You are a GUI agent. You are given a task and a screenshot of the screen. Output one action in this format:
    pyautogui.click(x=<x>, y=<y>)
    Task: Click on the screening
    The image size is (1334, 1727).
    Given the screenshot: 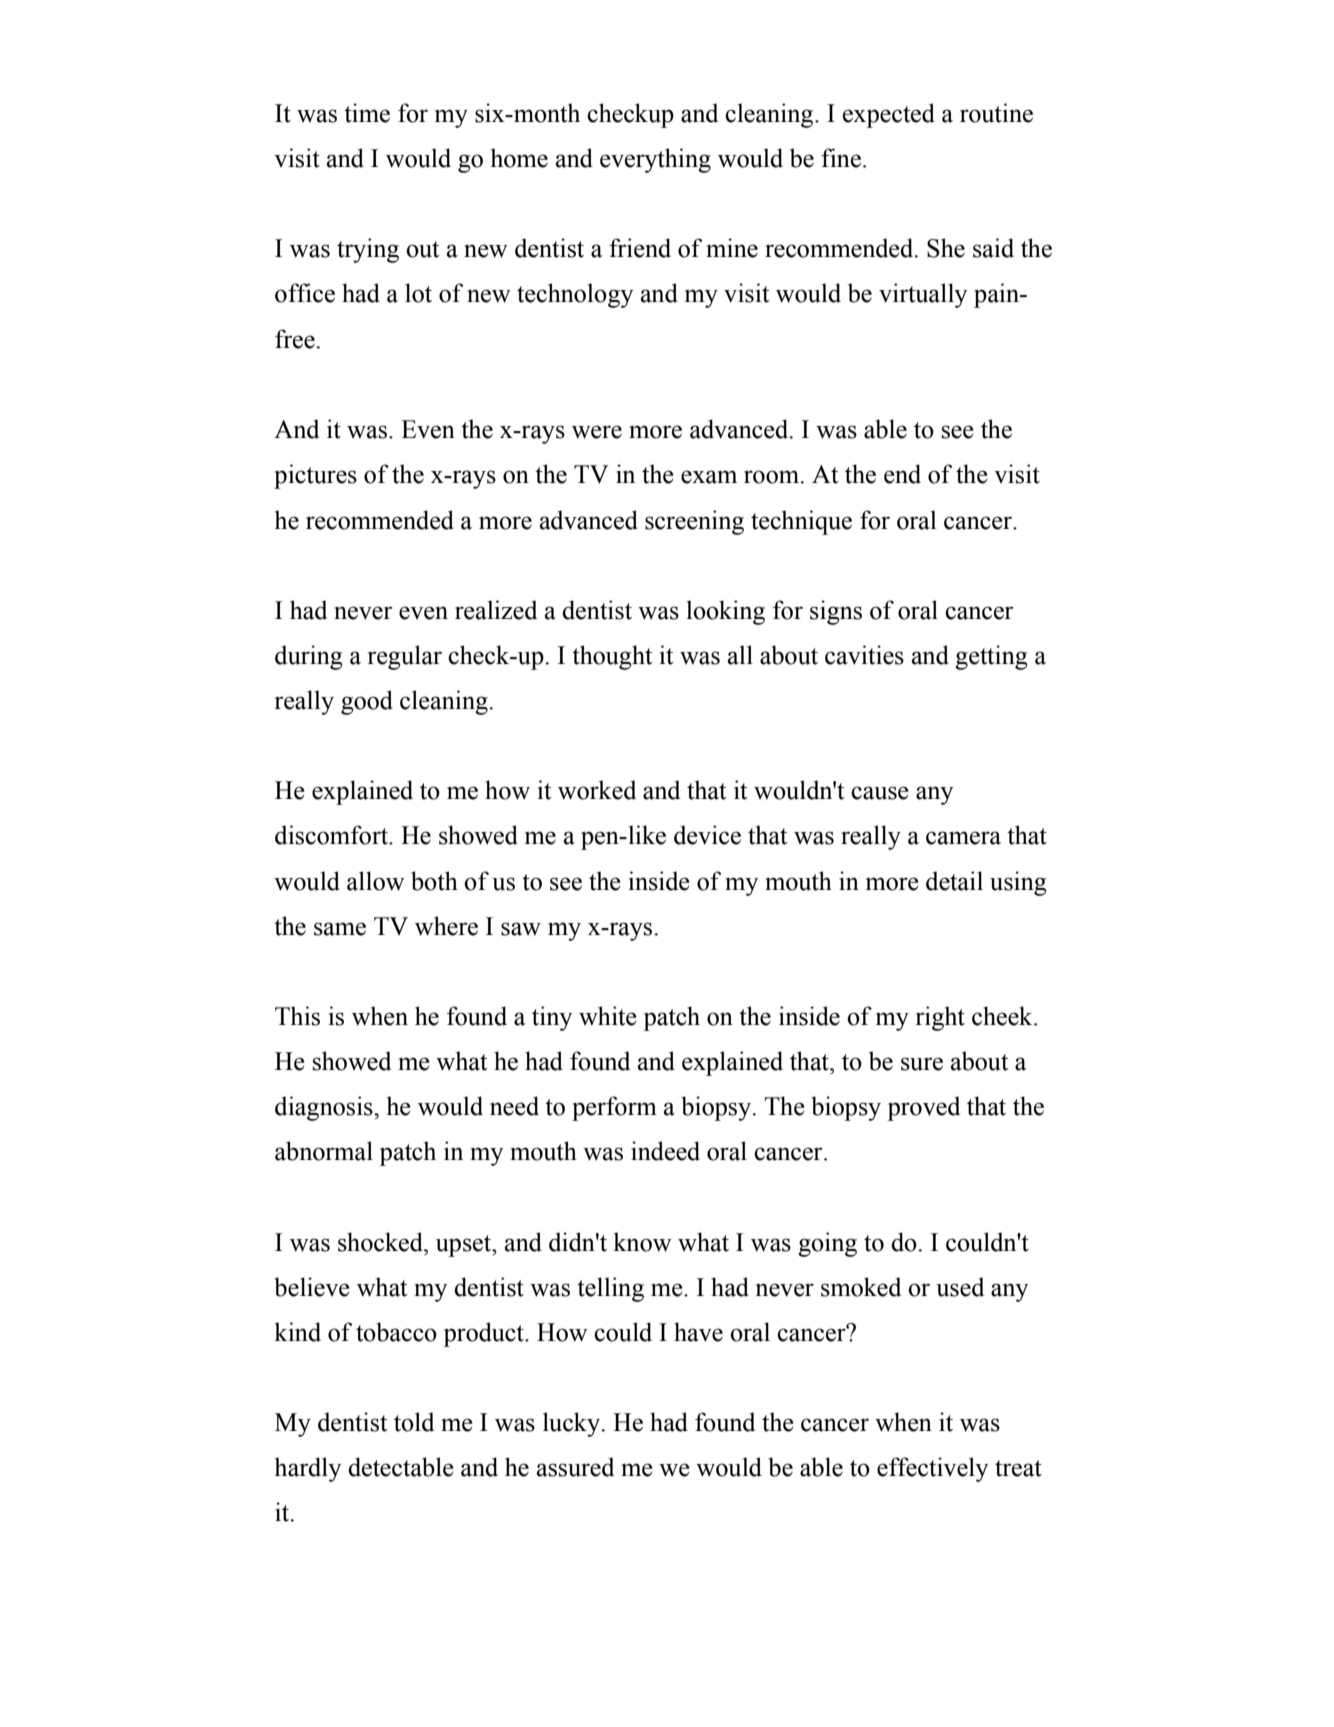 What is the action you would take?
    pyautogui.click(x=694, y=522)
